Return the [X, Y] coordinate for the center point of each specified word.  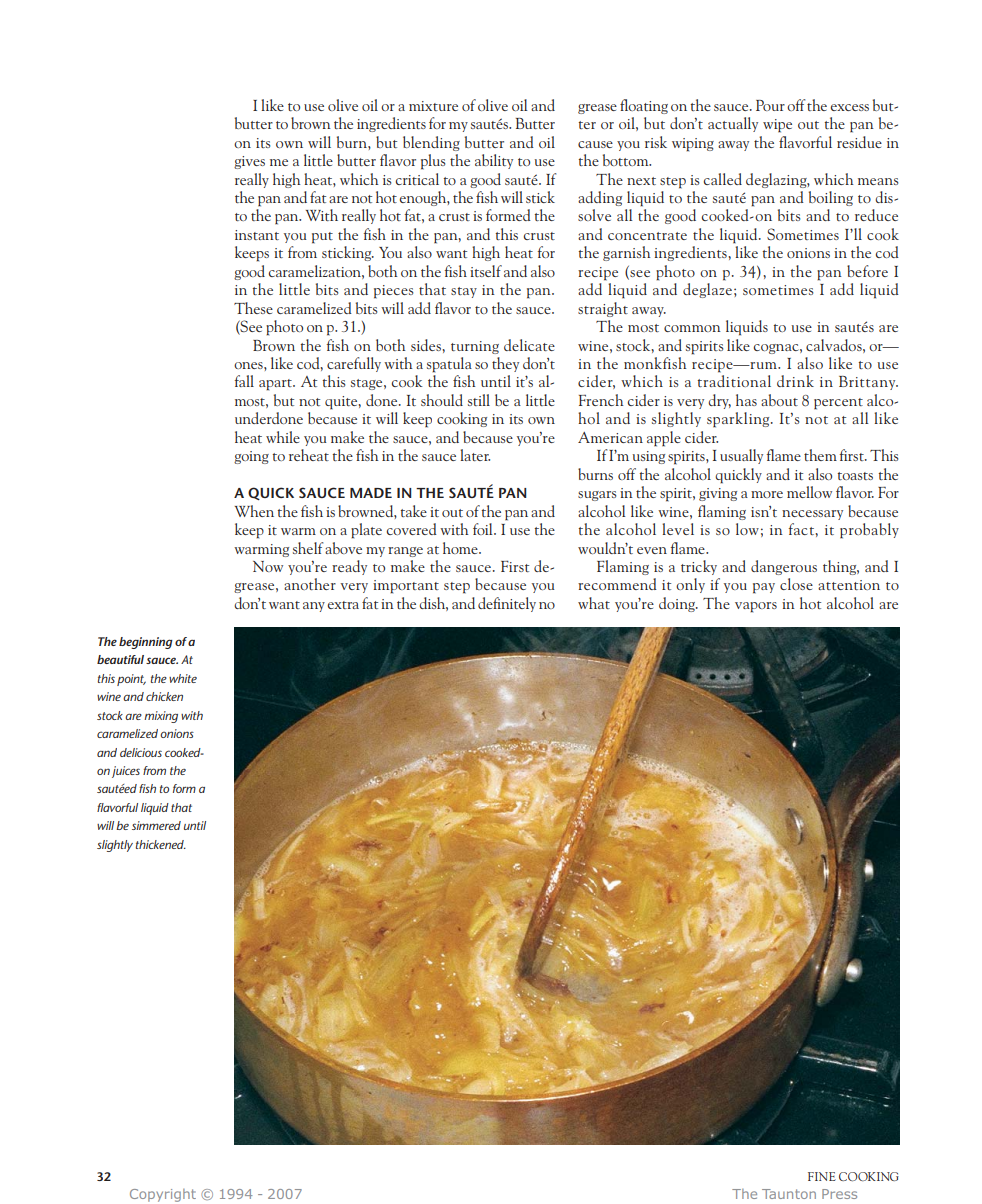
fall [244, 381]
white [183, 678]
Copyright [163, 1195]
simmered [156, 825]
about [779, 400]
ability [494, 161]
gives [249, 162]
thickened [161, 844]
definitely [507, 604]
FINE [822, 1176]
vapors [756, 607]
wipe [777, 126]
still [479, 400]
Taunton [789, 1194]
